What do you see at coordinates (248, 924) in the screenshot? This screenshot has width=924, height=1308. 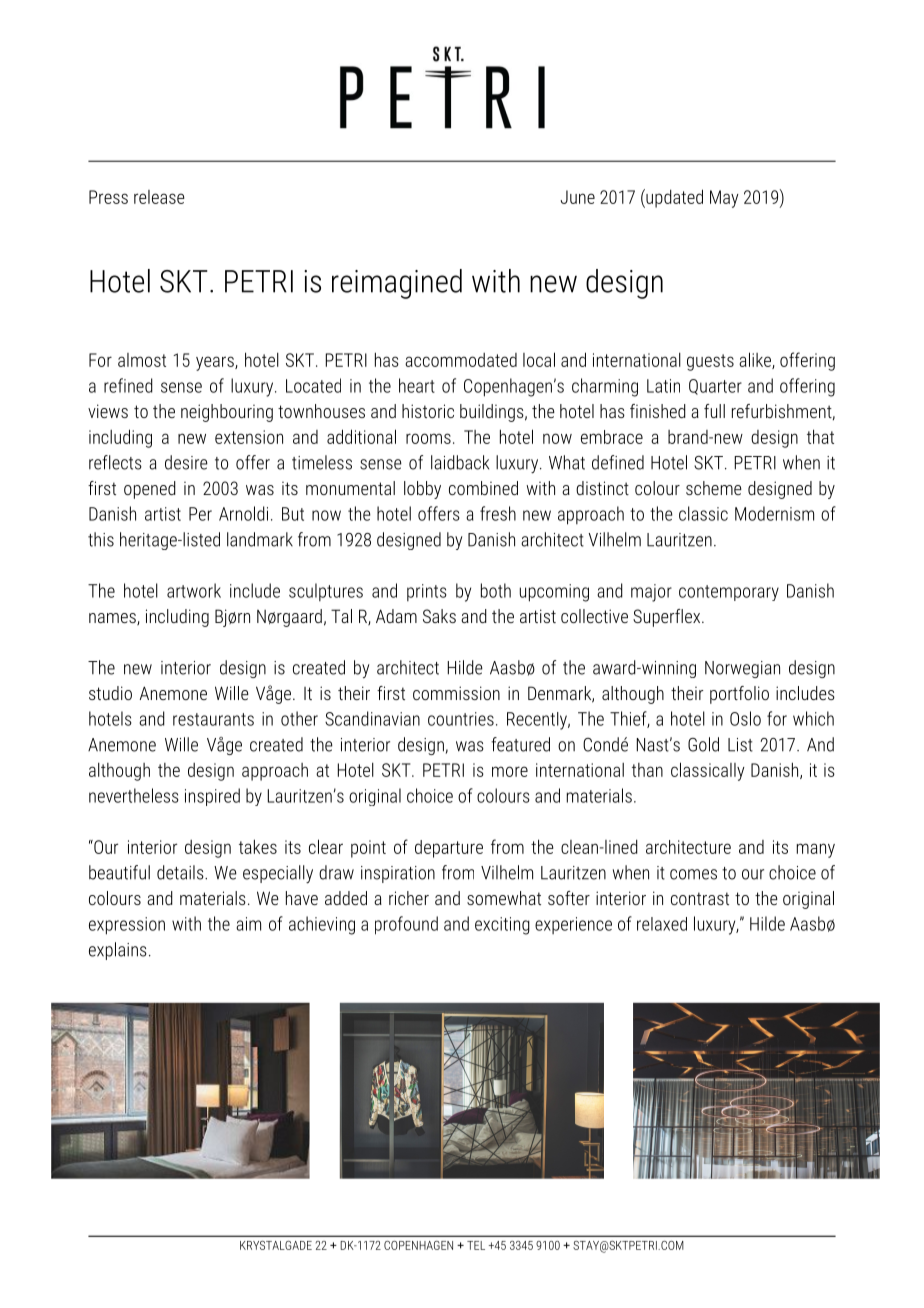 I see `aim` at bounding box center [248, 924].
